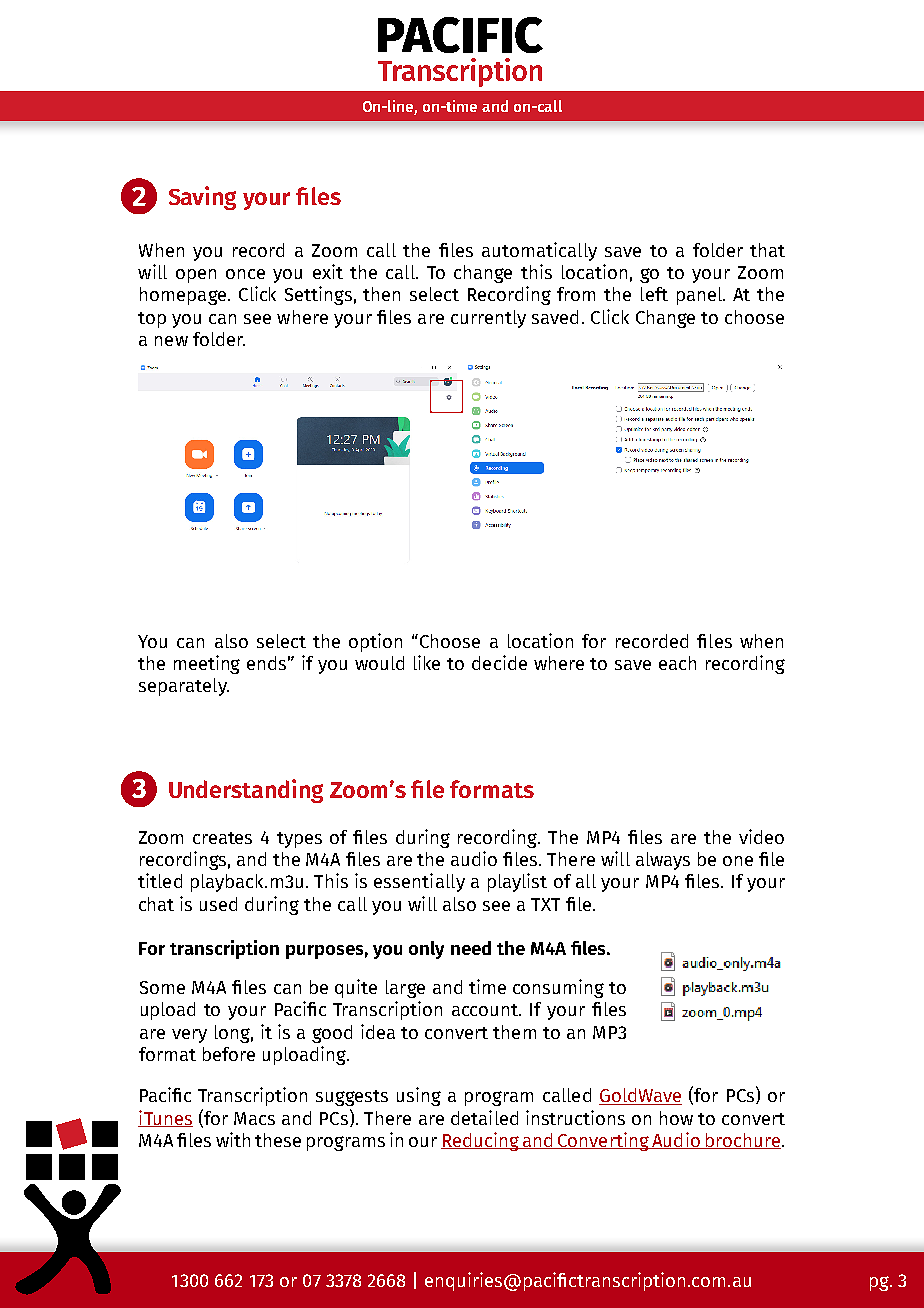  Describe the element at coordinates (207, 664) in the screenshot. I see `meeting` at that location.
